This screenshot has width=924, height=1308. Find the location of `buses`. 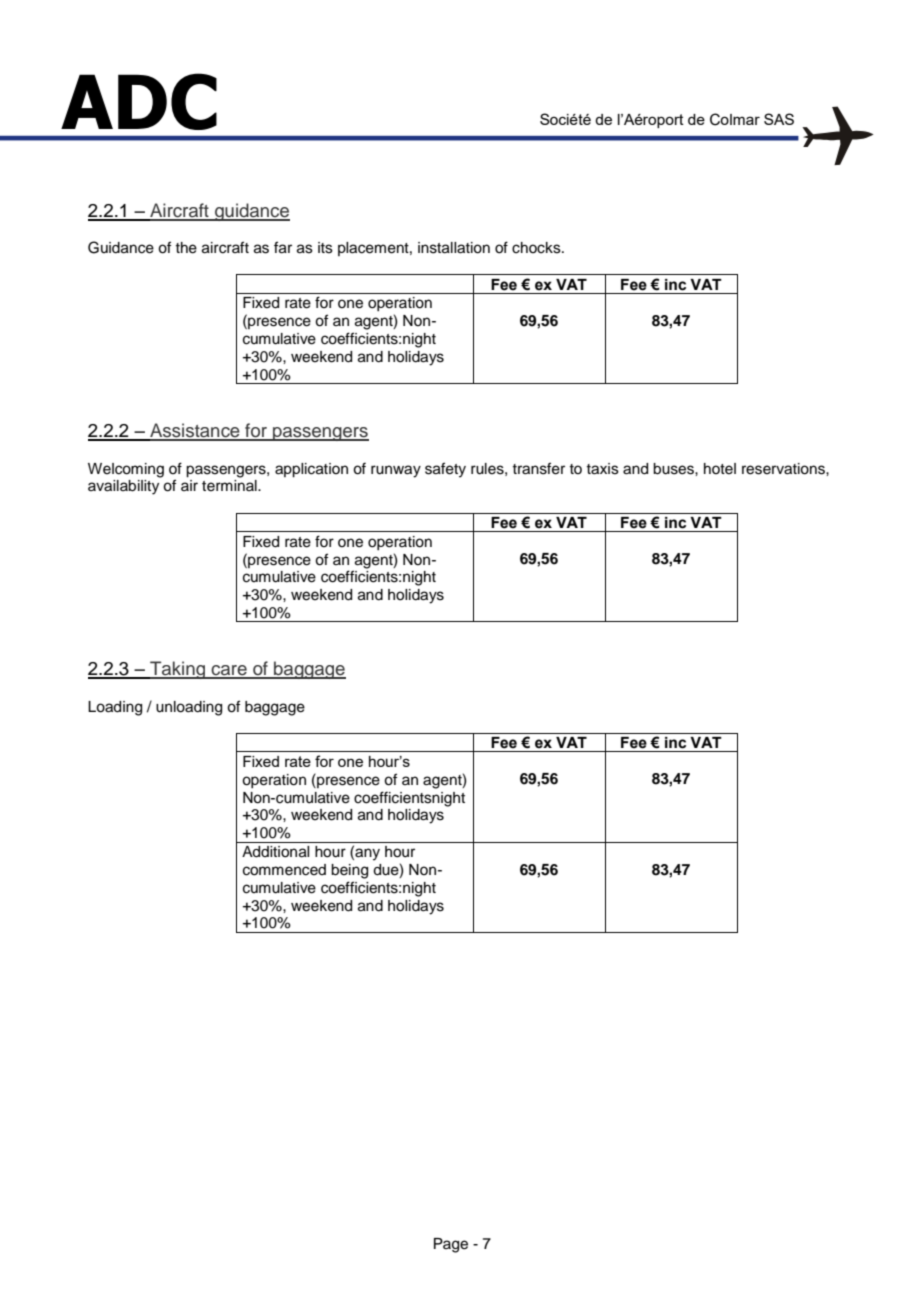

buses is located at coordinates (674, 469).
